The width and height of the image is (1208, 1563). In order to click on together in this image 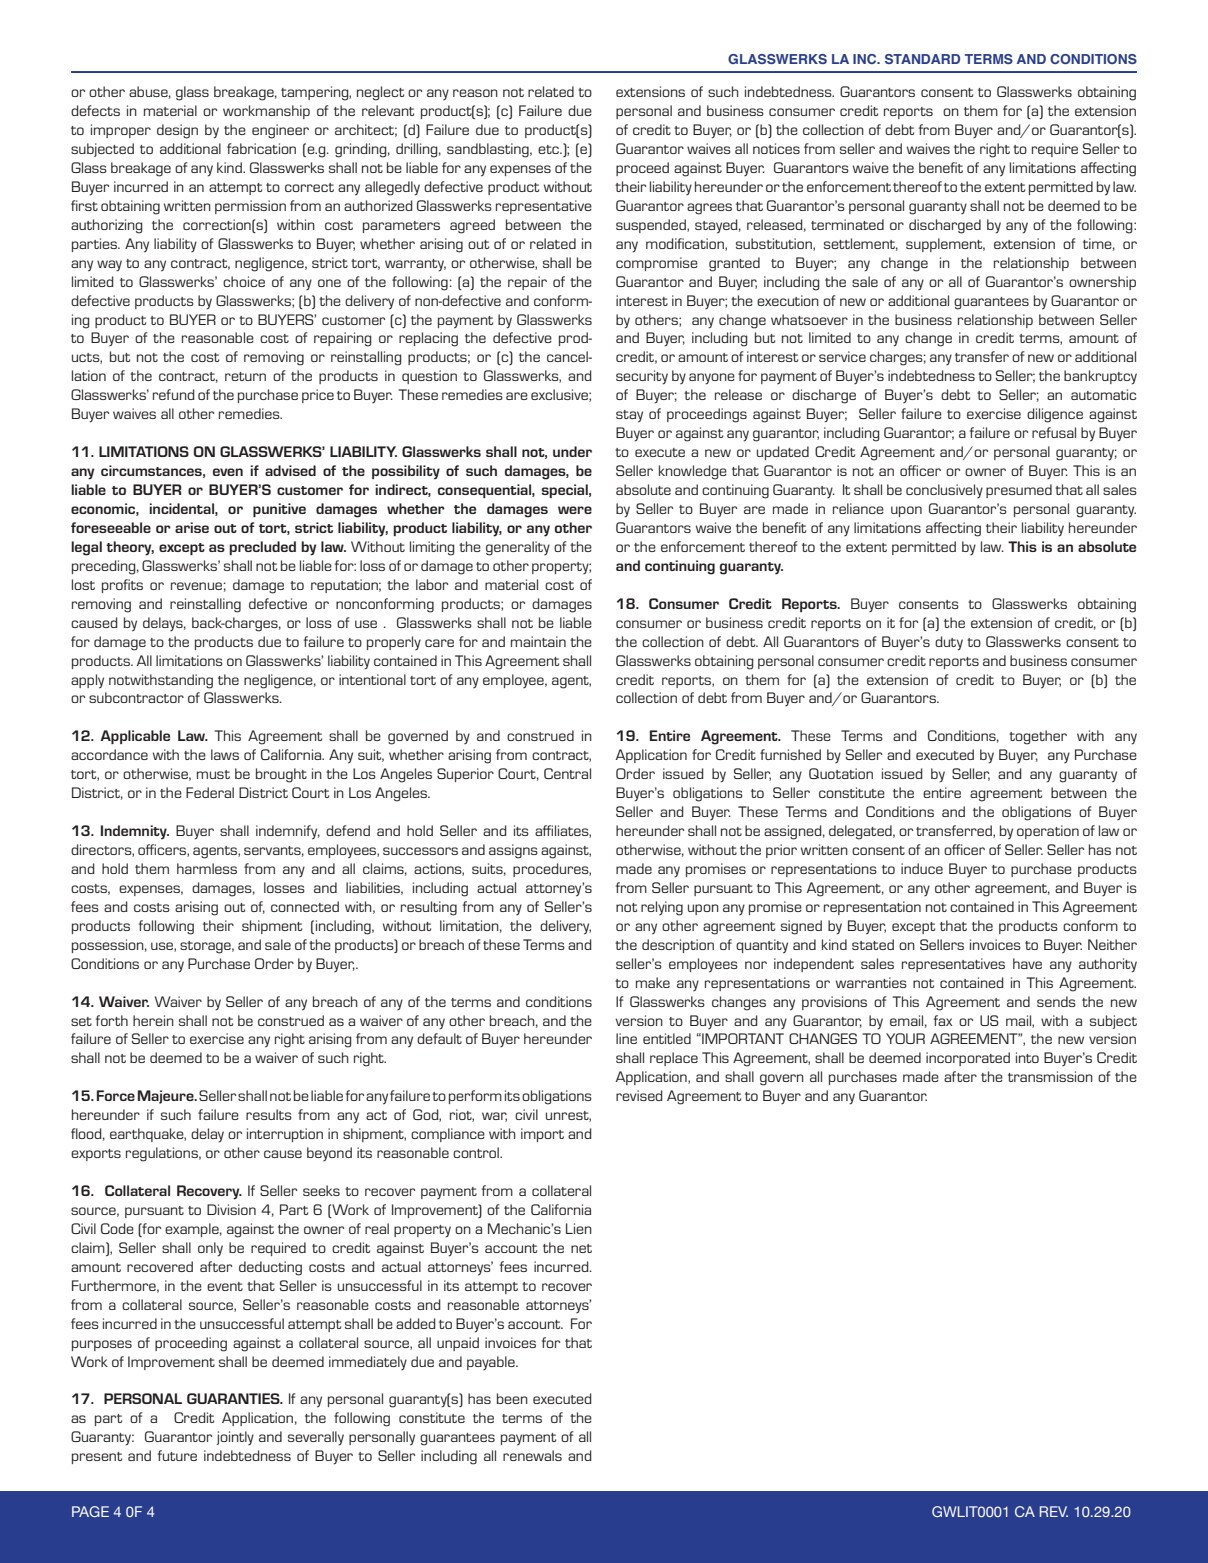, I will do `click(1038, 737)`.
